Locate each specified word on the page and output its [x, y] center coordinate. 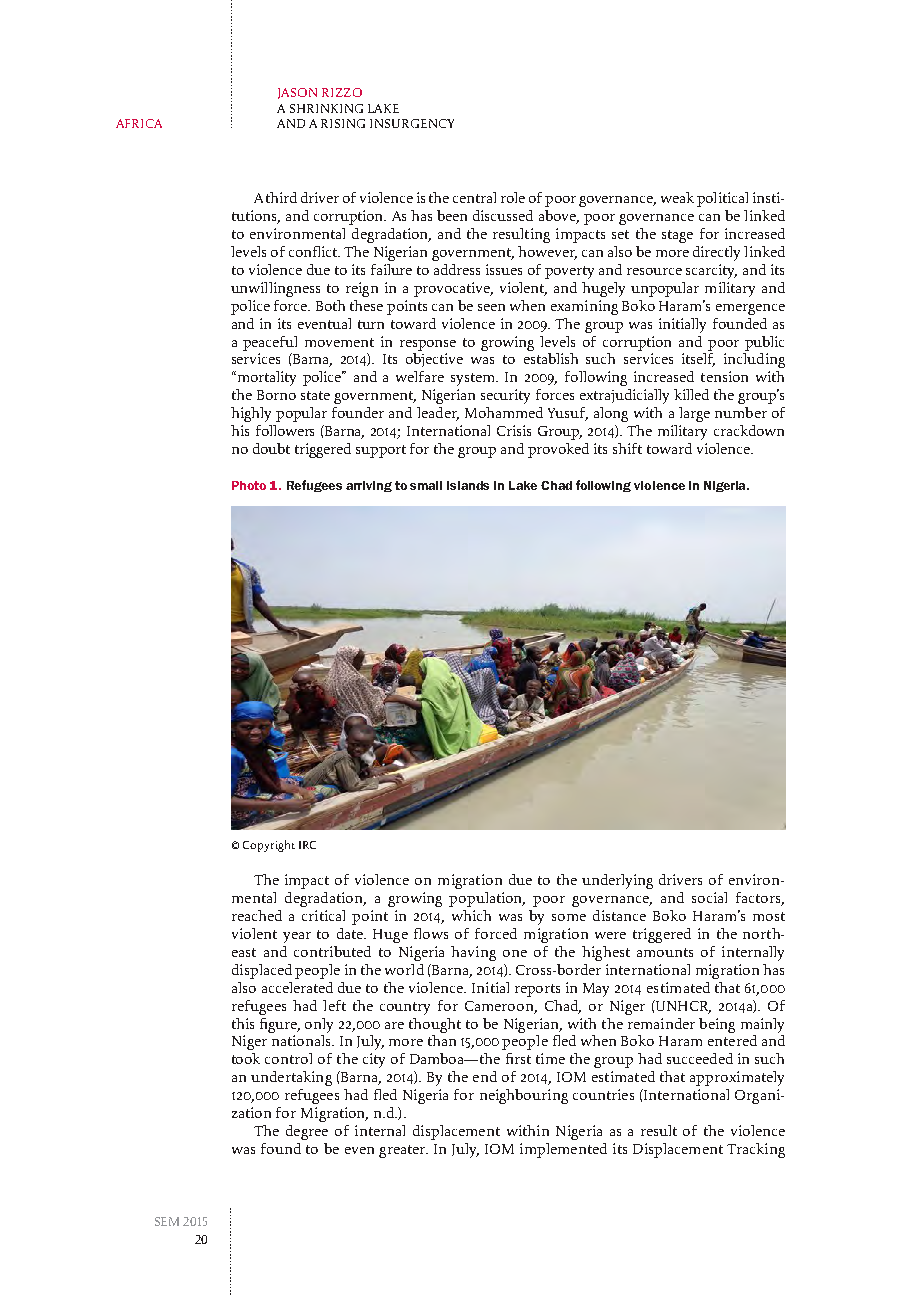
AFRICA [139, 123]
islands [468, 485]
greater [403, 1151]
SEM [167, 1221]
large [694, 414]
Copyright [269, 846]
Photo [249, 485]
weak [677, 197]
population [487, 899]
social [709, 897]
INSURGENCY [412, 123]
